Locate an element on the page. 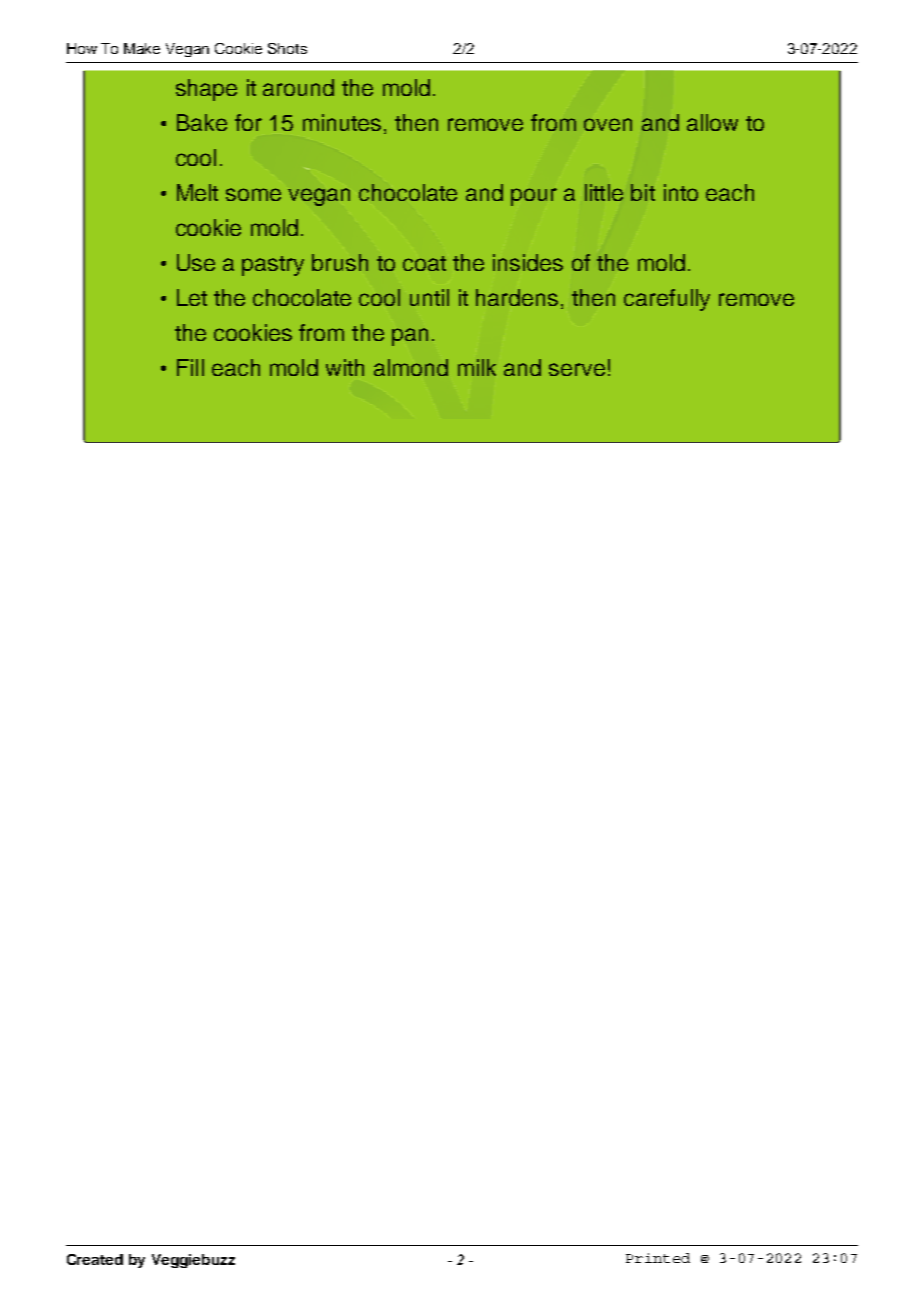 This document has height=1308, width=924. Printed is located at coordinates (658, 1258).
